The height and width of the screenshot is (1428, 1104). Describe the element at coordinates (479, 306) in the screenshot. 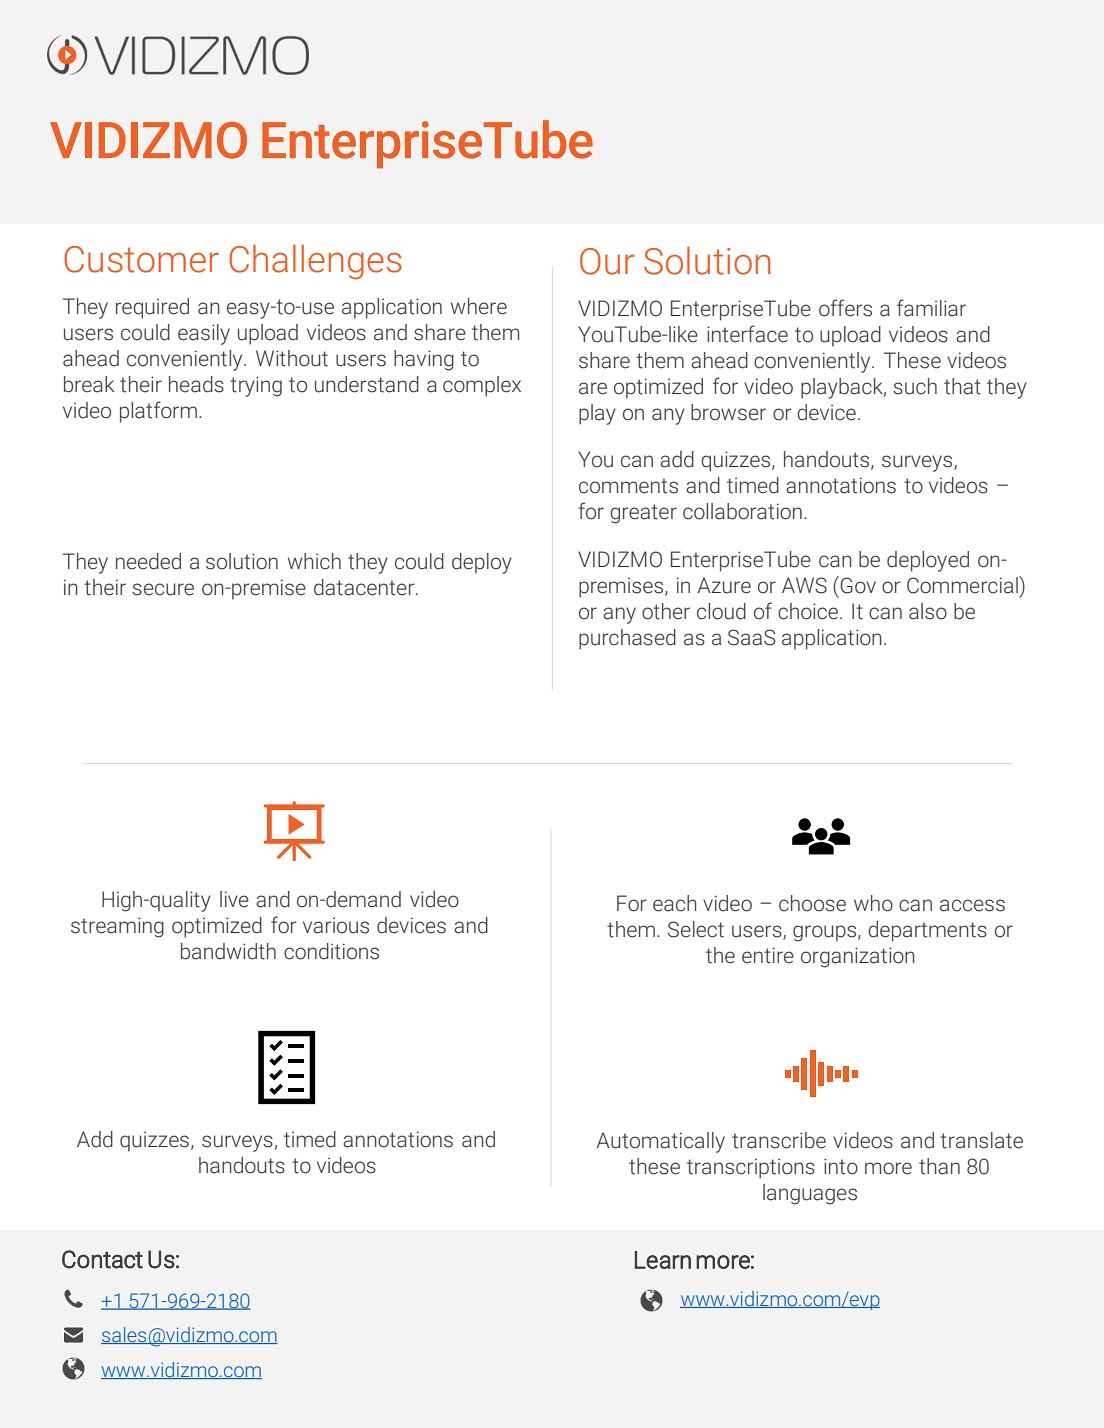

I see `where` at that location.
